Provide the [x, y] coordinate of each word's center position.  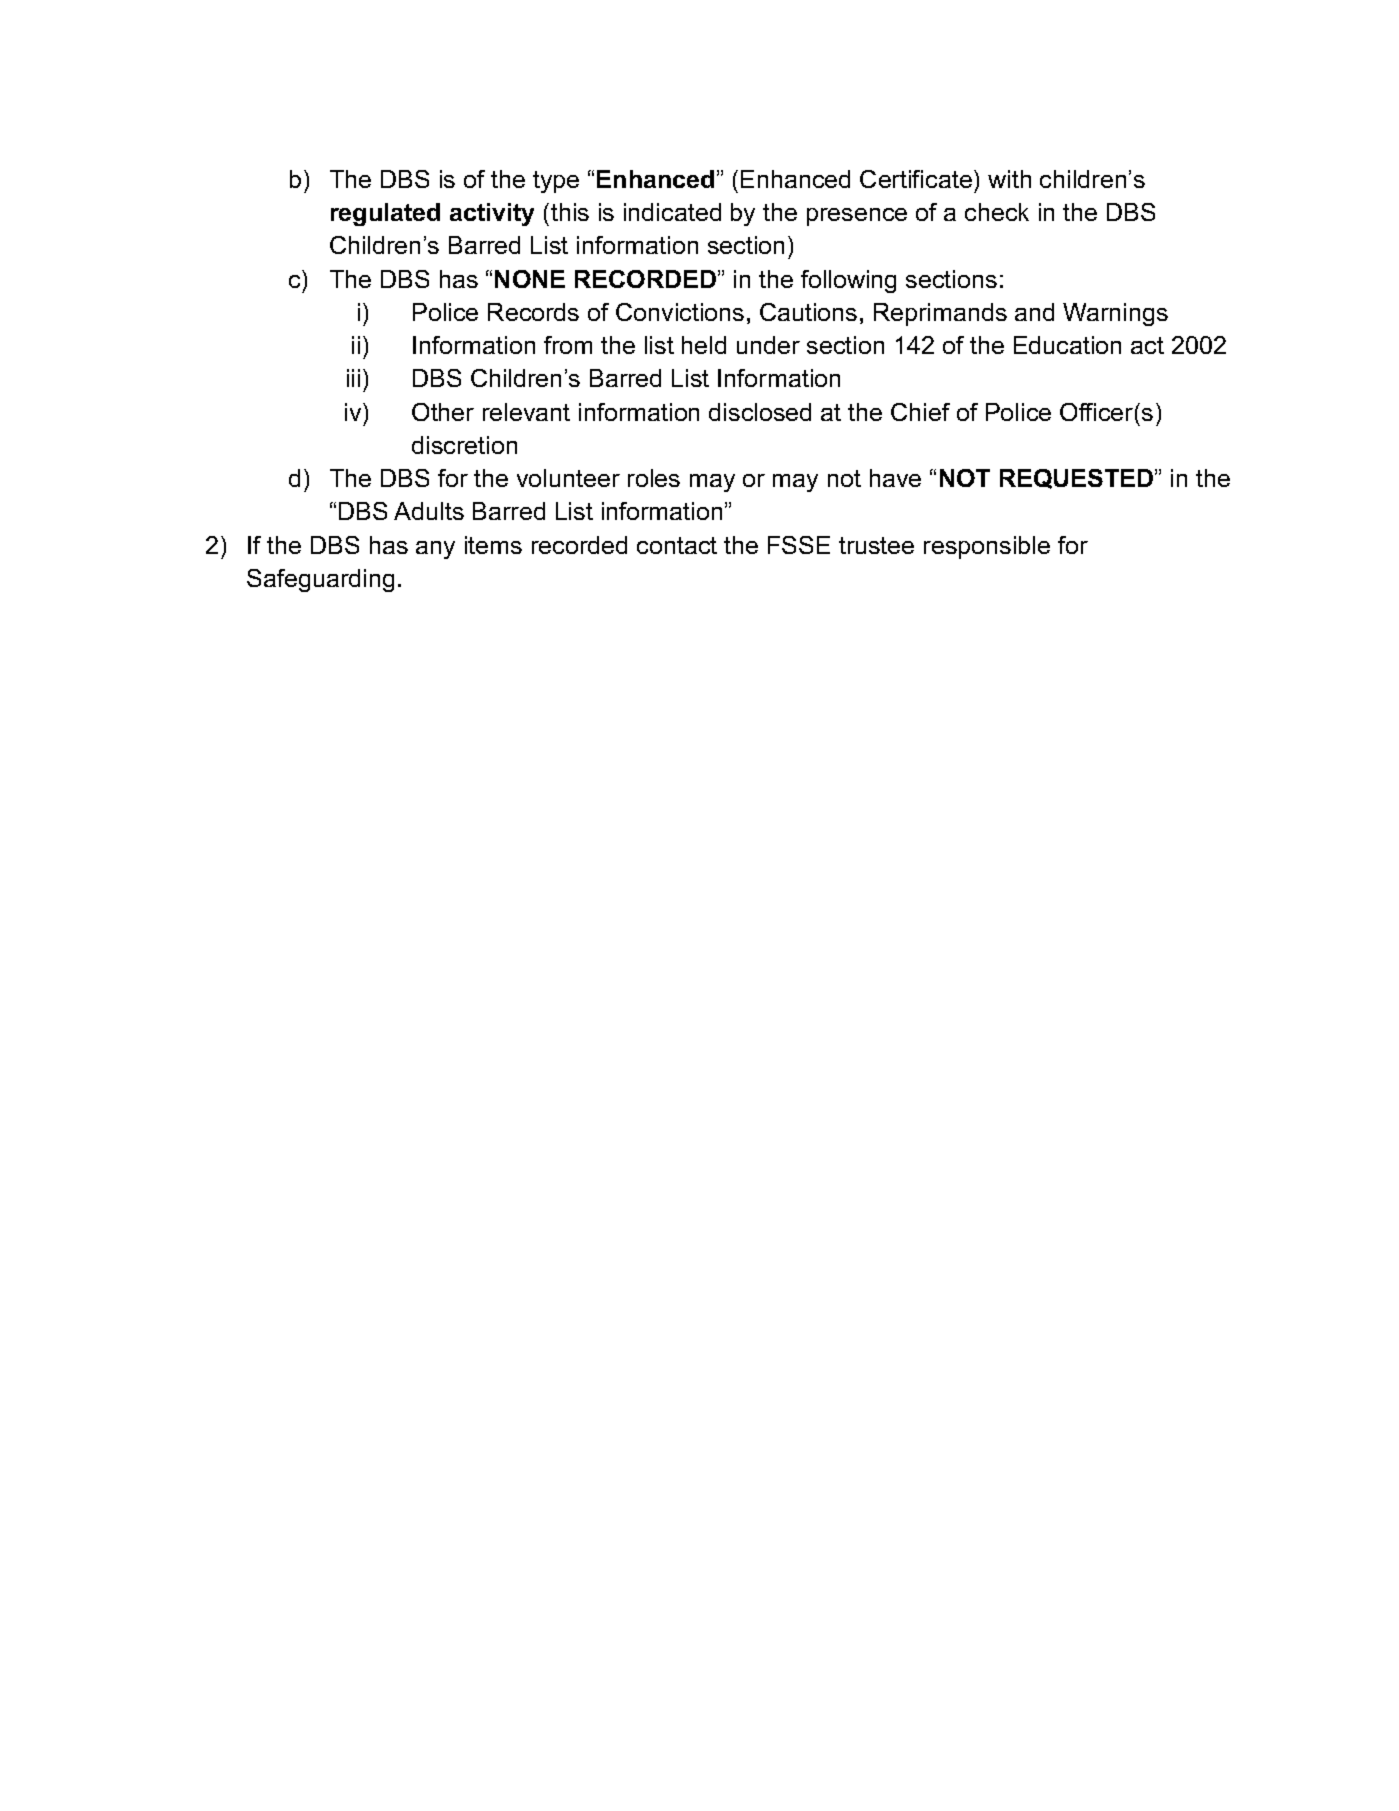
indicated [672, 212]
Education [1067, 345]
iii [353, 378]
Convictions [680, 312]
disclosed [760, 412]
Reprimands [940, 314]
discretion [464, 445]
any [435, 550]
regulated [385, 214]
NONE [530, 279]
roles [654, 478]
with [1009, 179]
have [895, 478]
